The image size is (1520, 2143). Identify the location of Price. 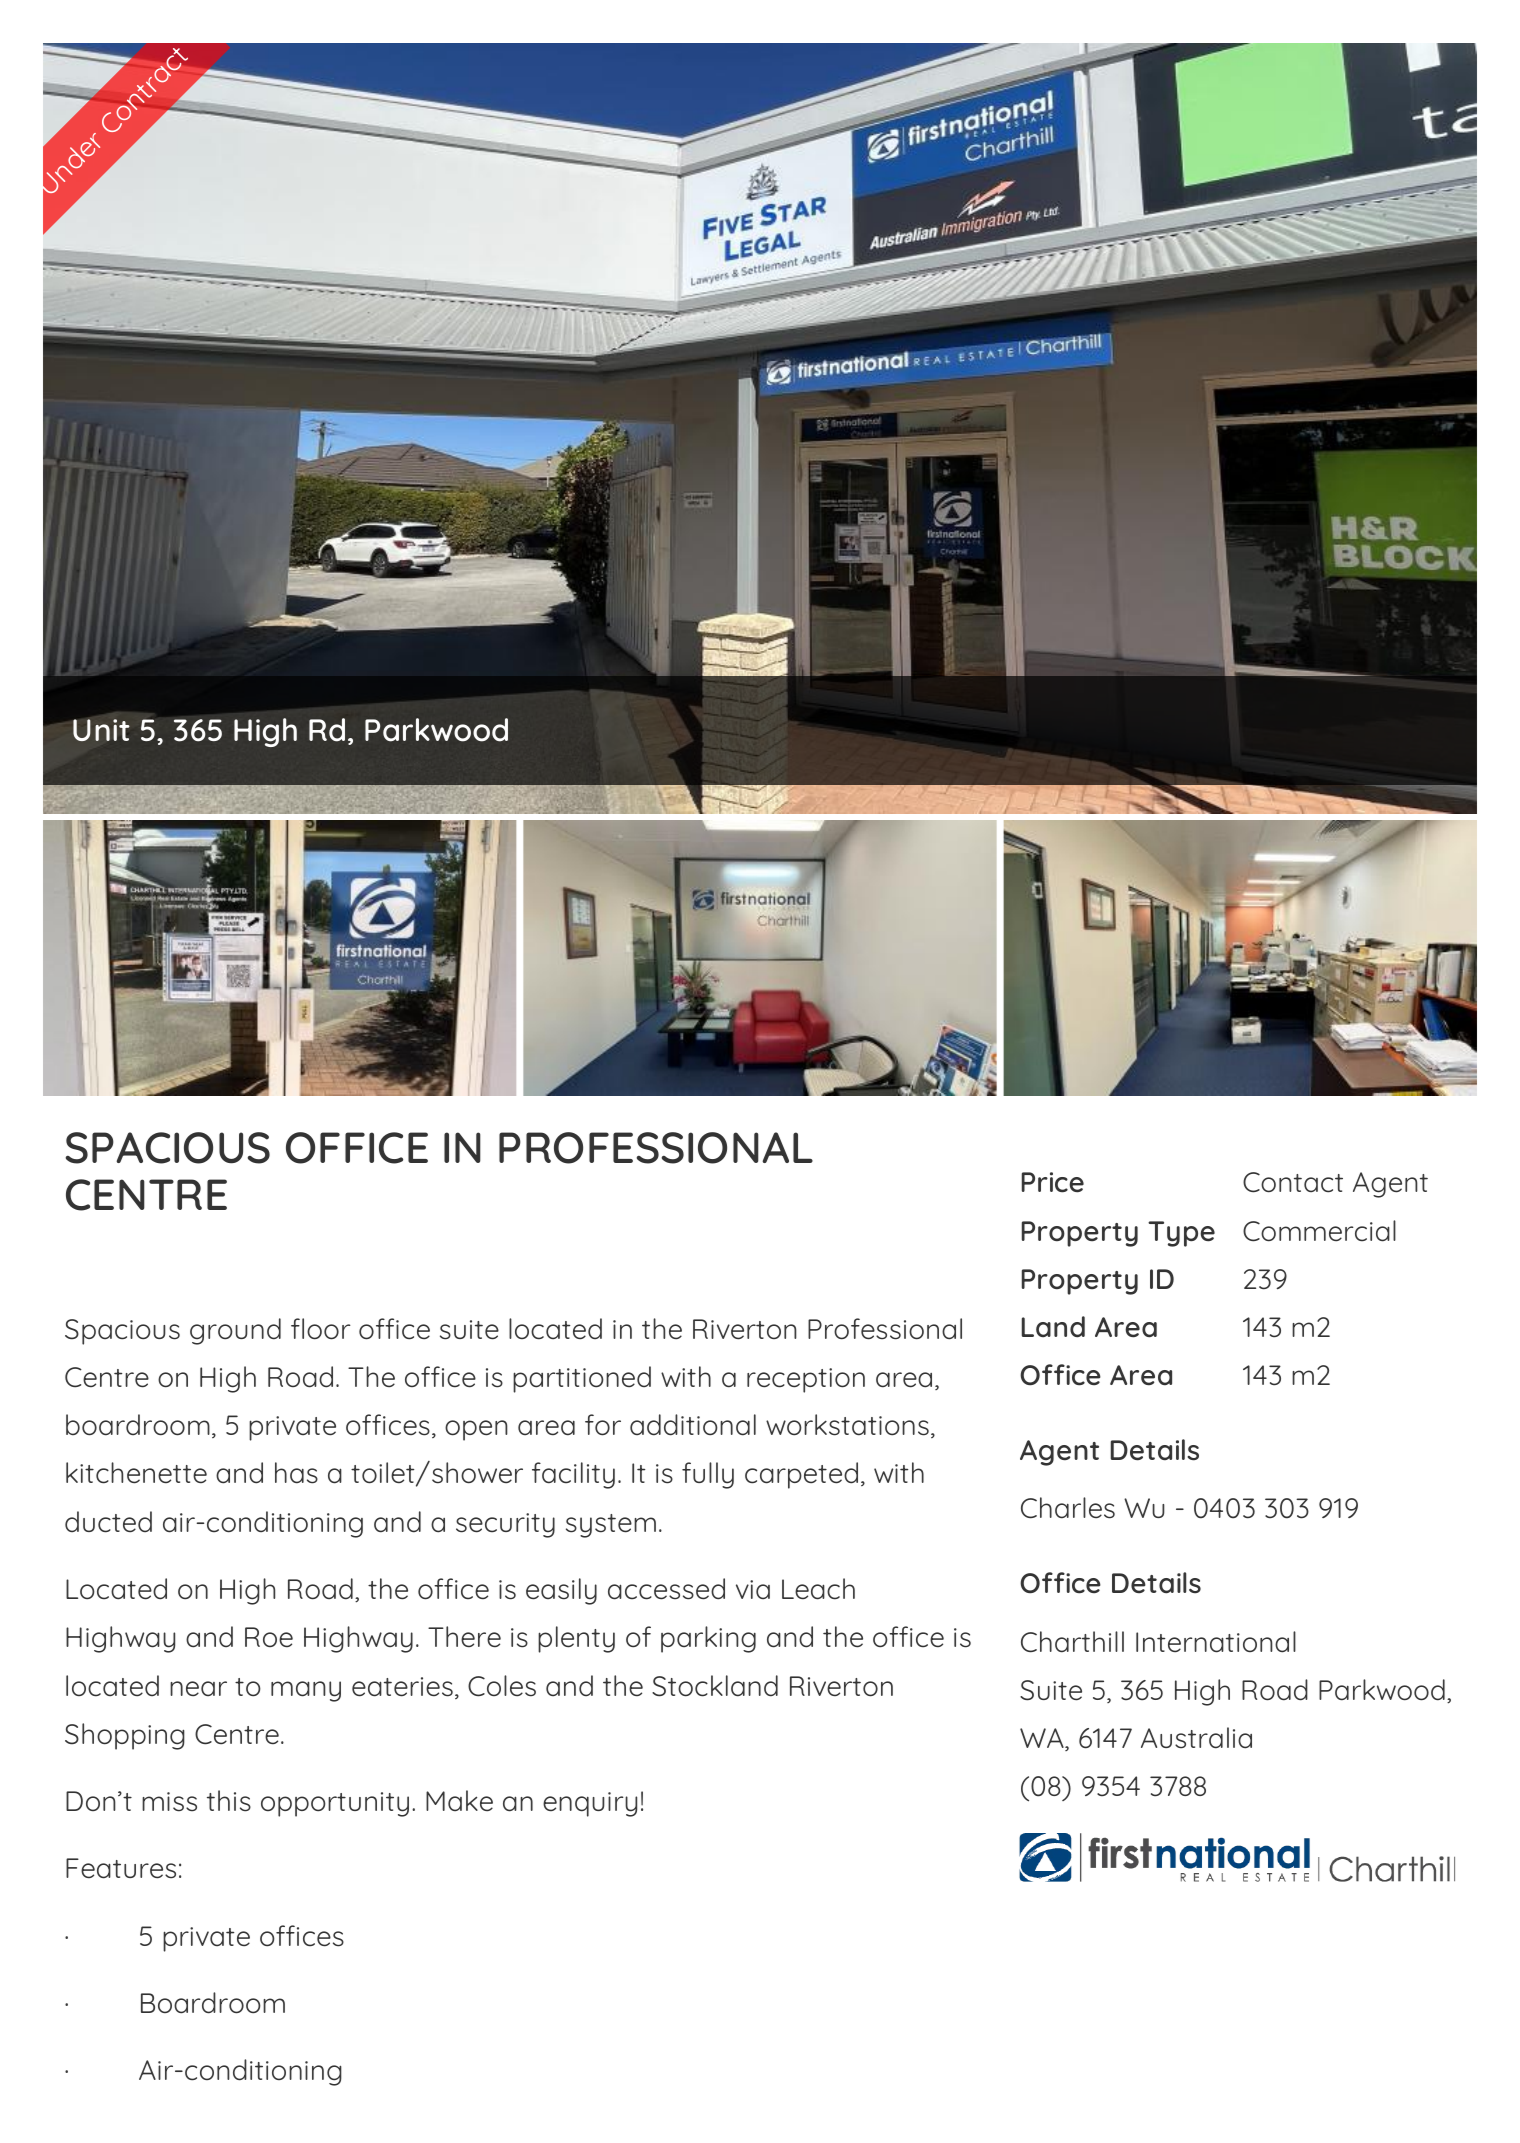
(1053, 1182).
